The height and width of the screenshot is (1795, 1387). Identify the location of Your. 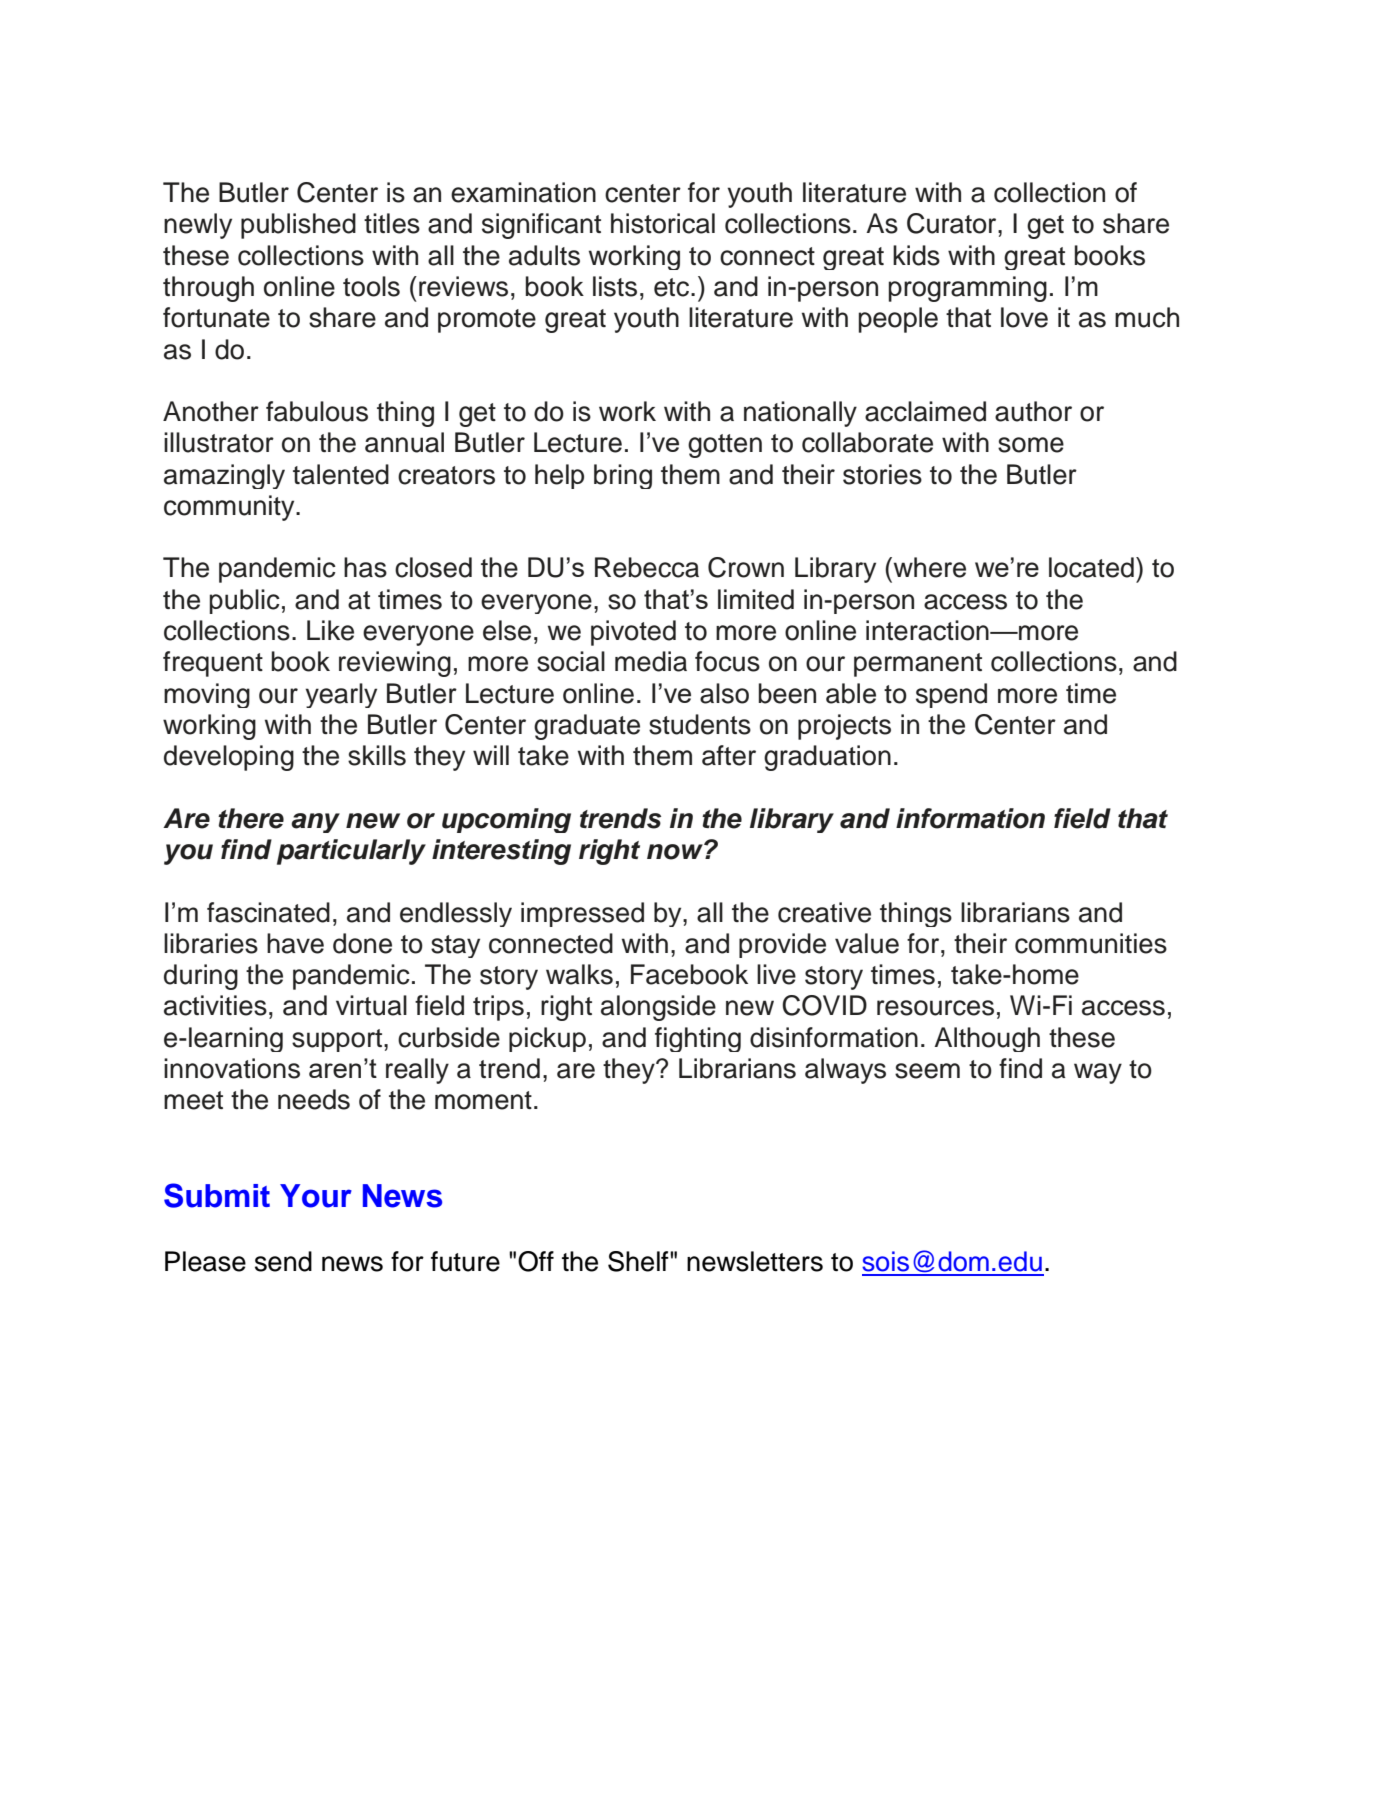
(316, 1196).
